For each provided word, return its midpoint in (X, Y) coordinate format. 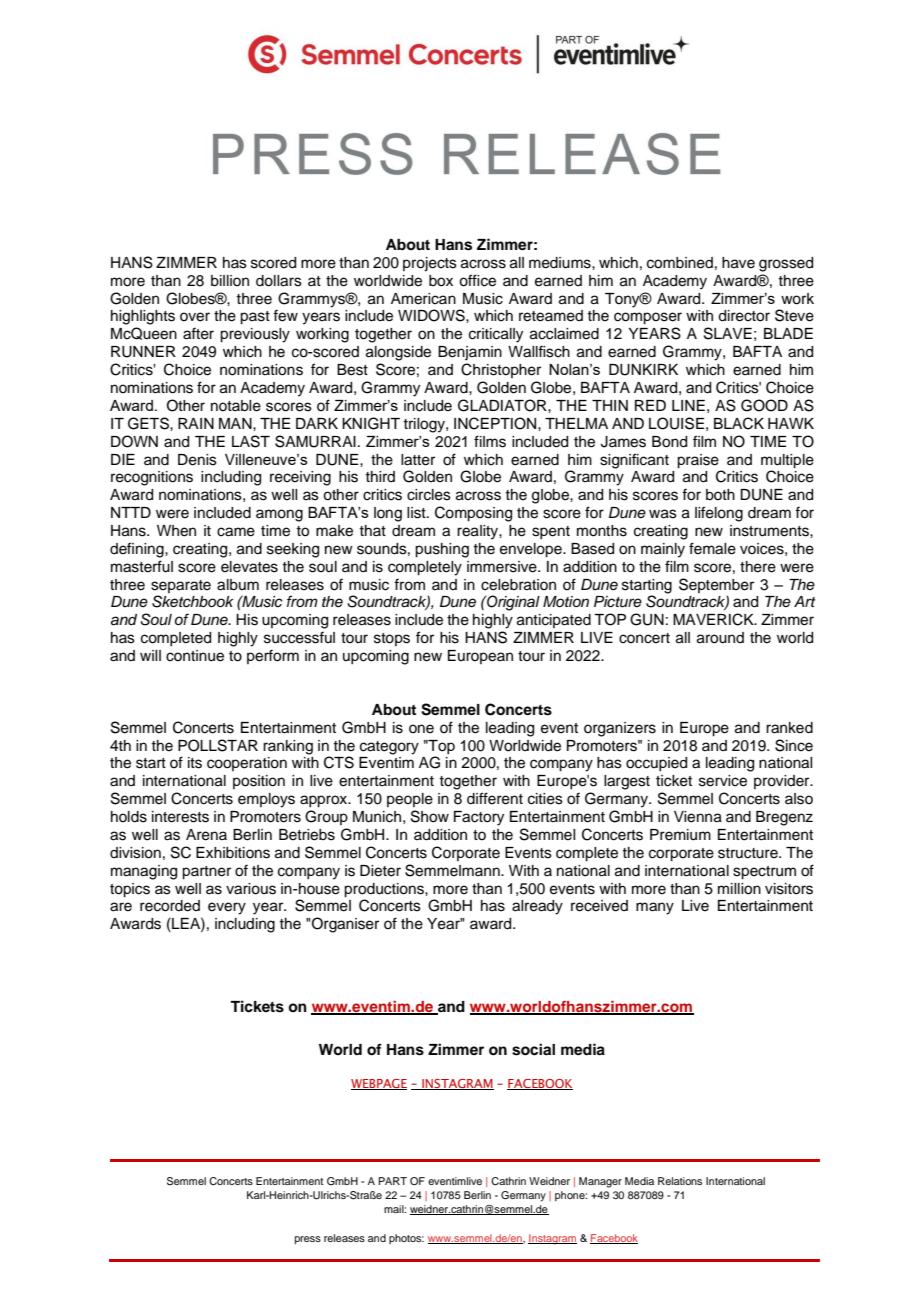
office (477, 280)
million (739, 889)
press (308, 1240)
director (744, 316)
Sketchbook (192, 601)
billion (230, 281)
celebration (518, 585)
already (537, 907)
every (227, 908)
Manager (600, 1182)
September (716, 585)
